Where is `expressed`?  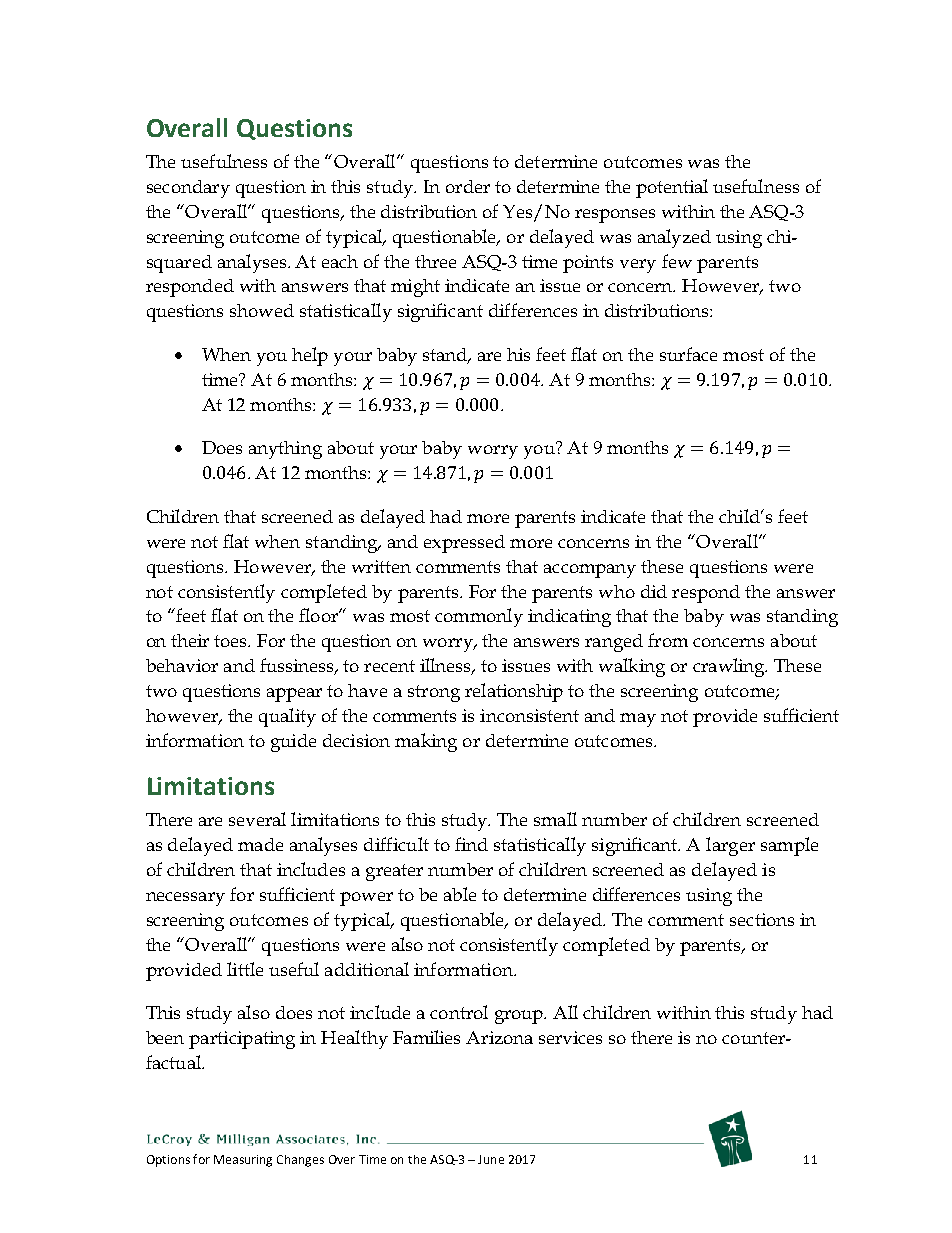 expressed is located at coordinates (464, 544).
